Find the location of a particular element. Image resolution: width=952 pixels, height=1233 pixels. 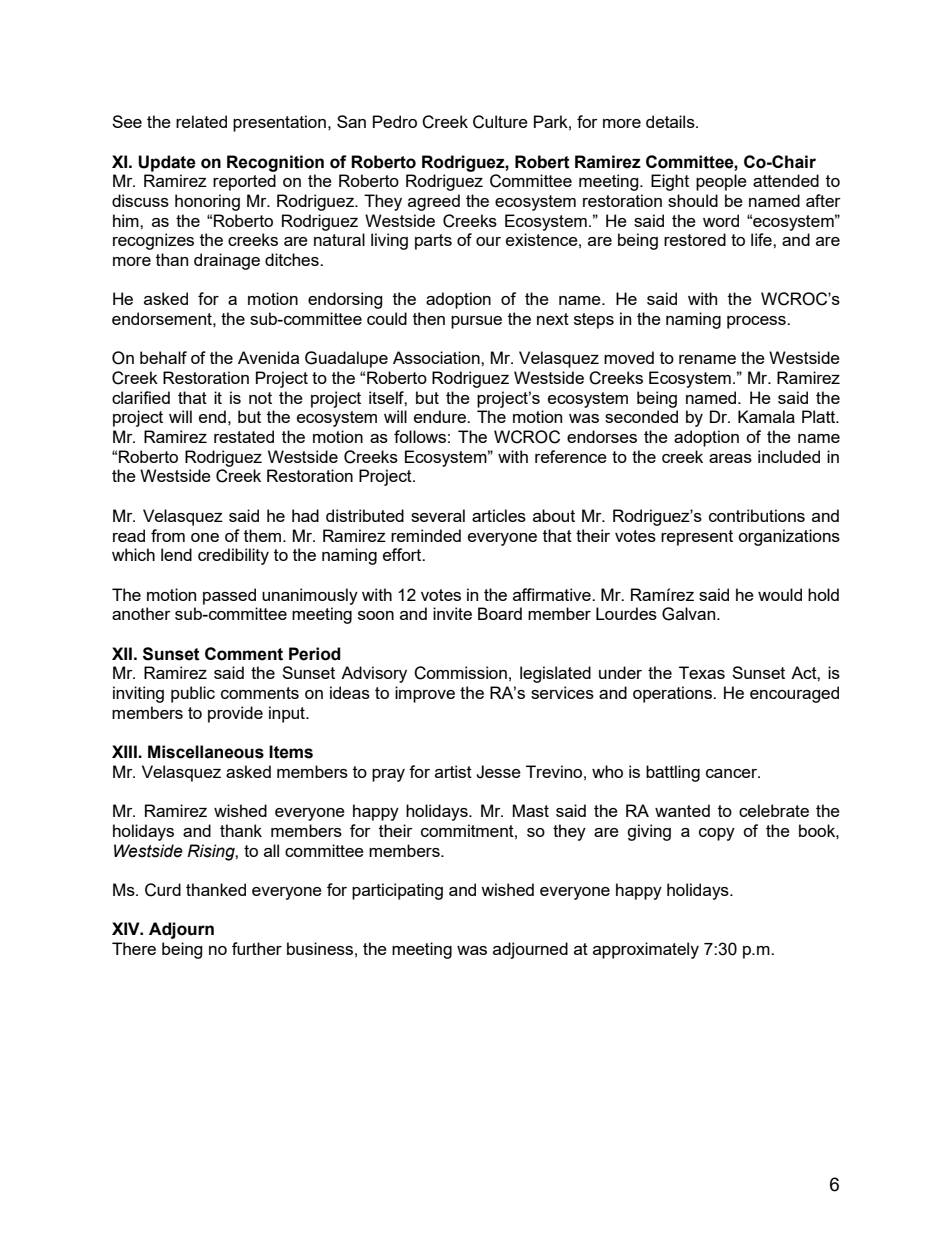

Culture is located at coordinates (500, 122).
